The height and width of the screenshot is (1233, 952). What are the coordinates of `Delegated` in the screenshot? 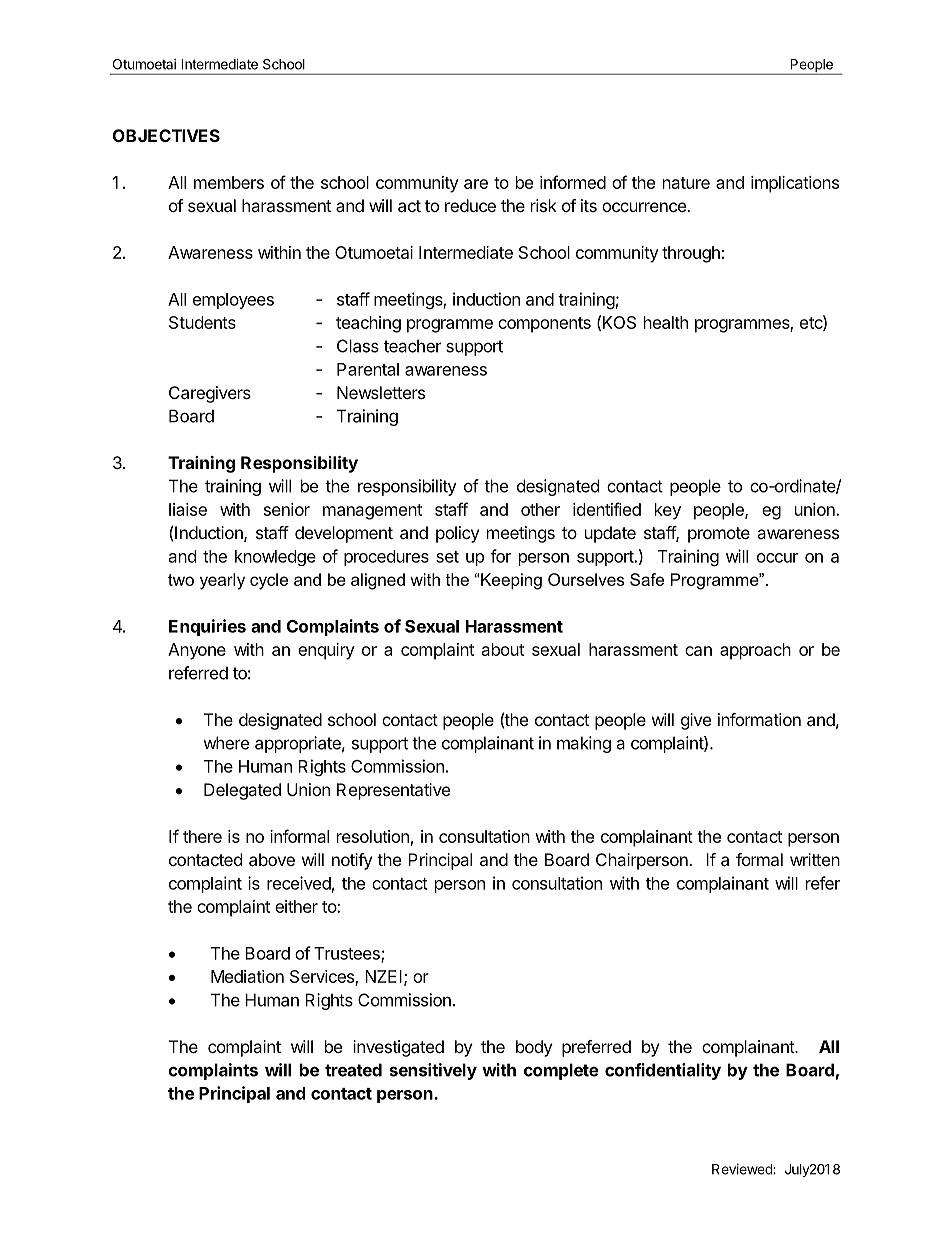 It's located at (242, 791).
